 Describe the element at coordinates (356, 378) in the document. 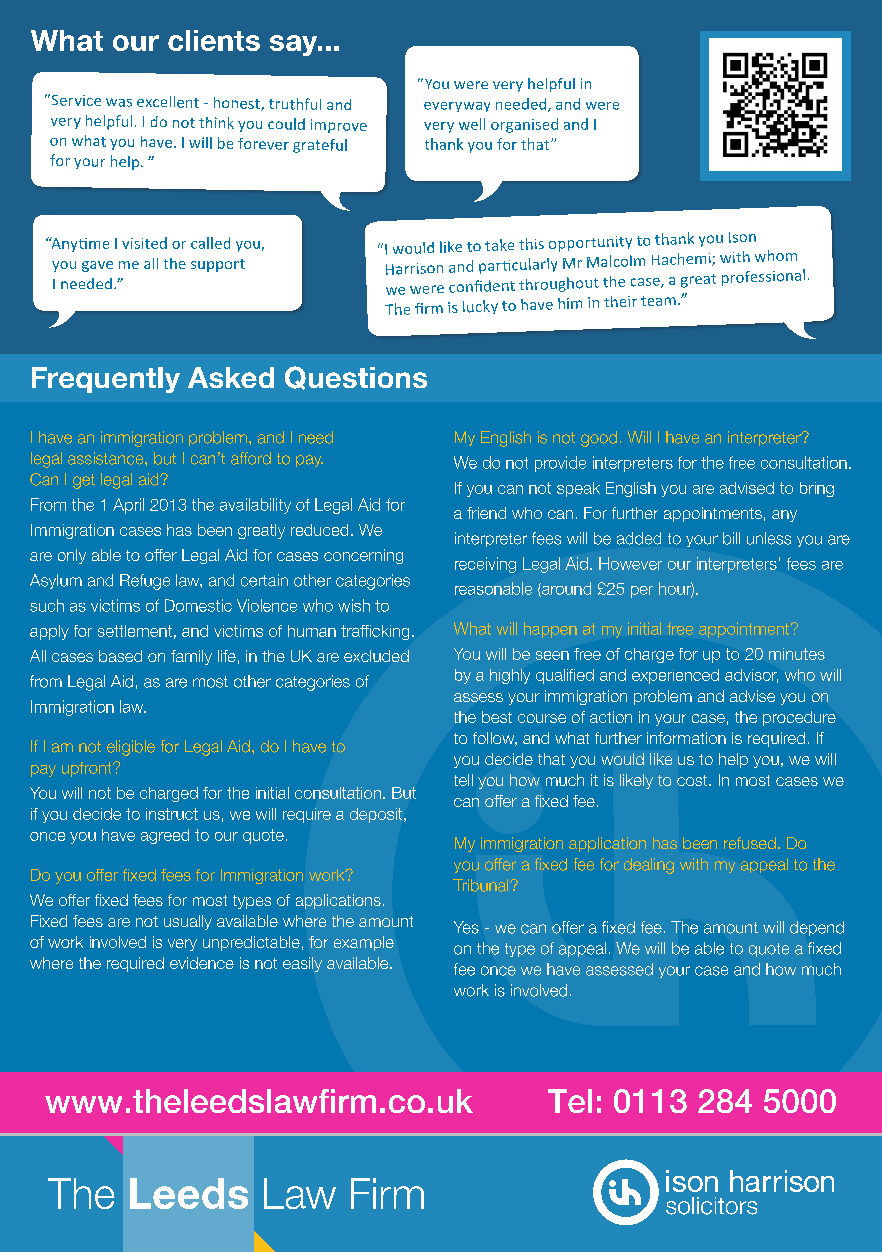

I see `Questions` at that location.
